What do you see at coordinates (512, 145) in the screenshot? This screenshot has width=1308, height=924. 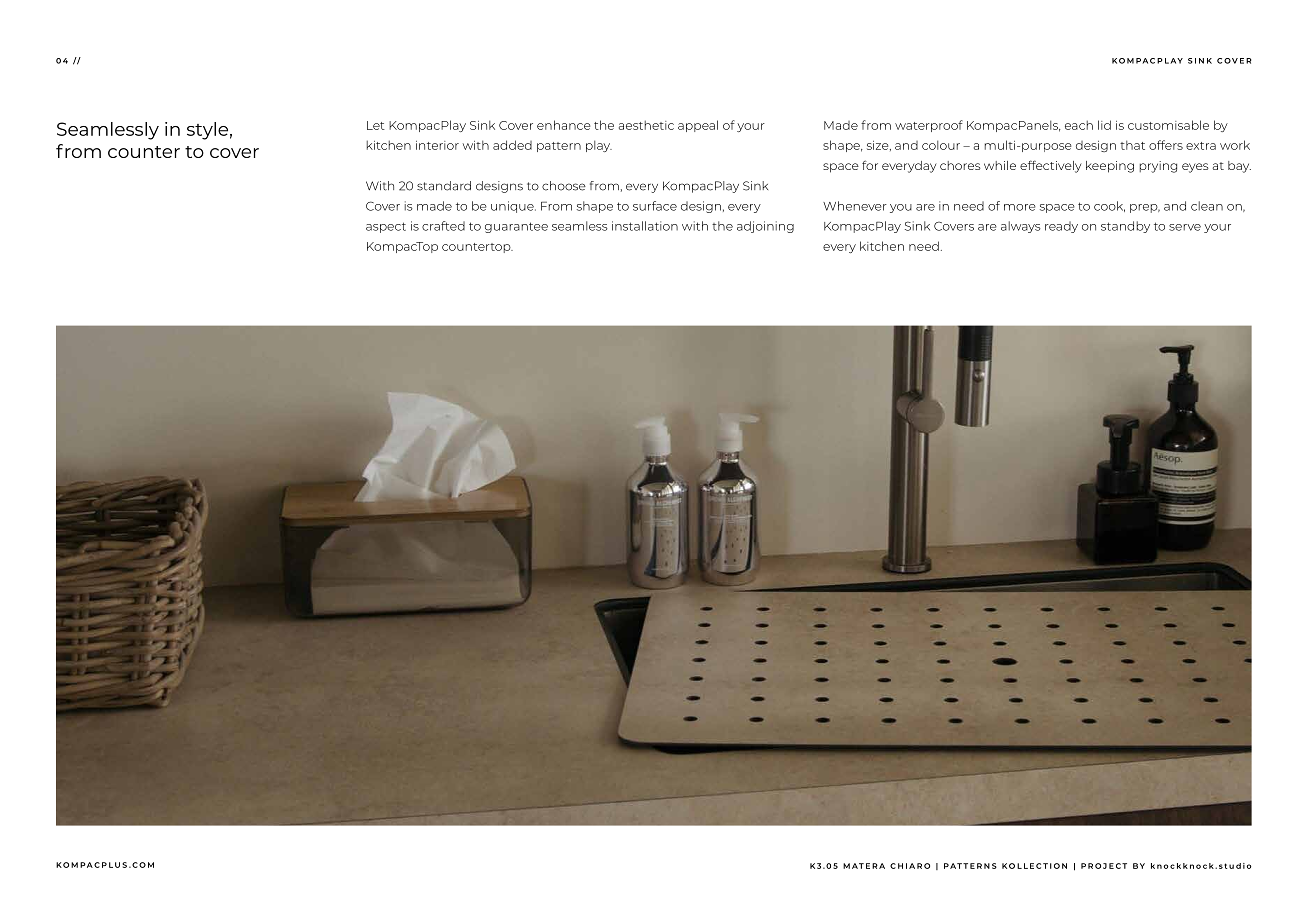 I see `added` at bounding box center [512, 145].
